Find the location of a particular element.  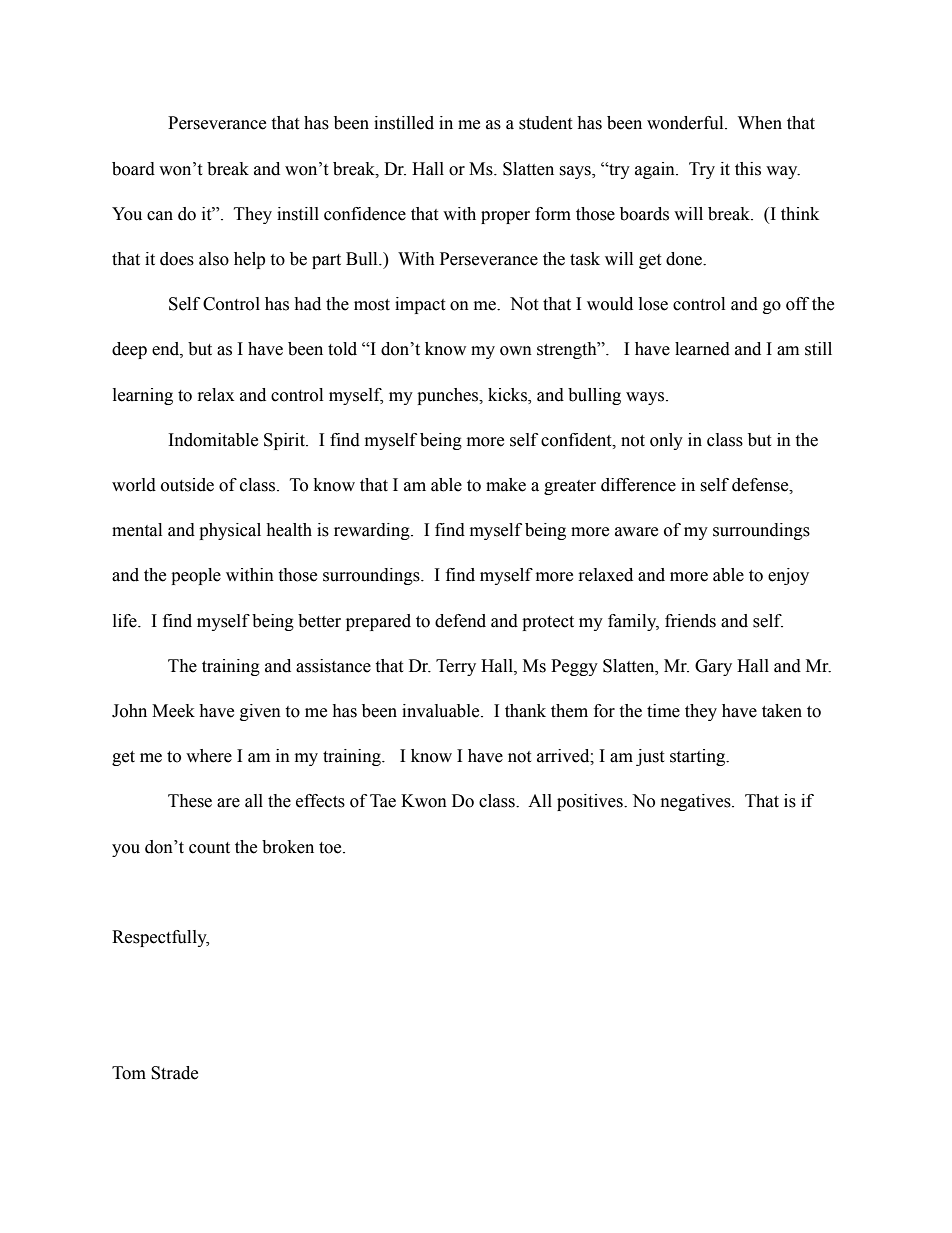

starting is located at coordinates (699, 757).
